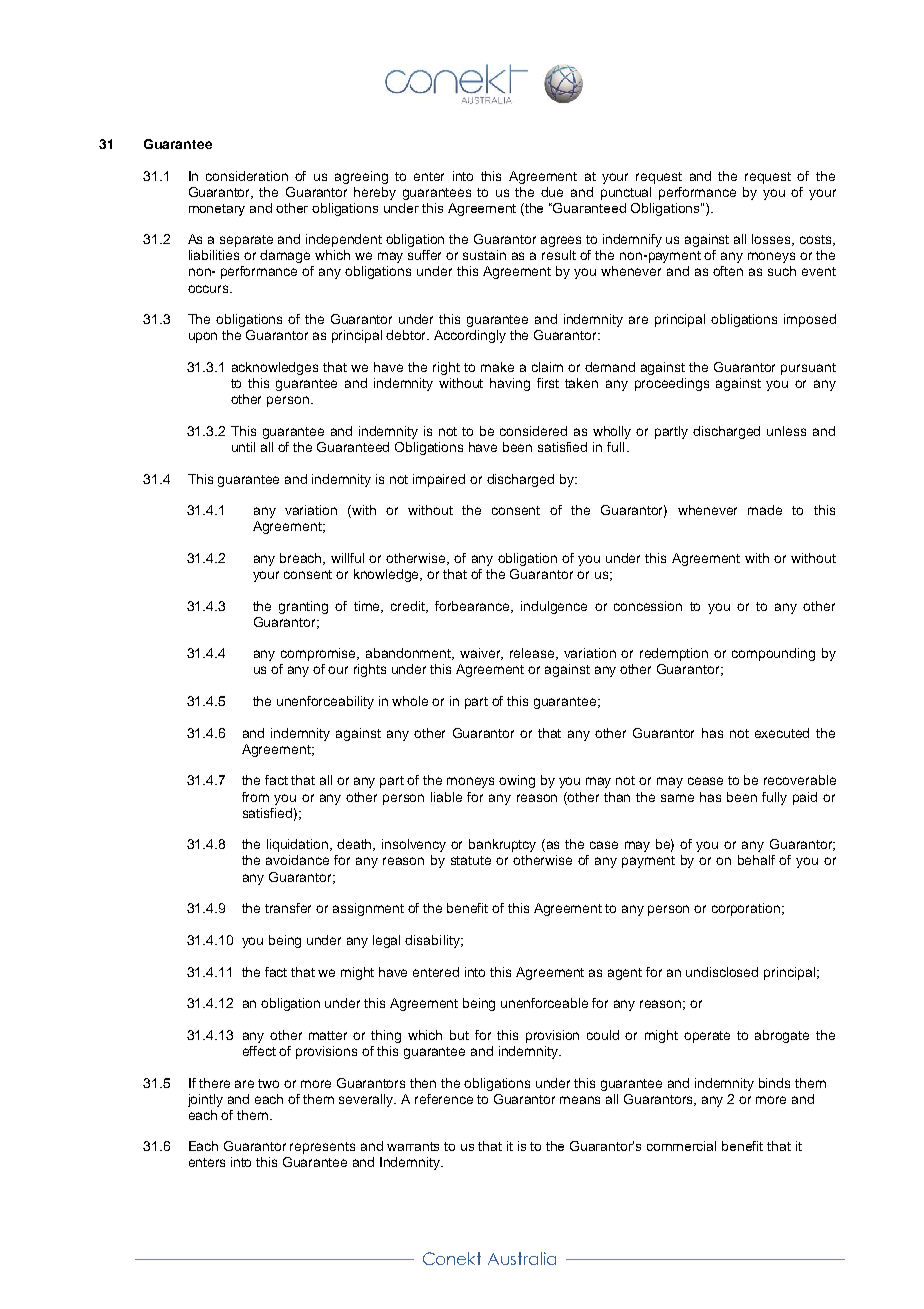 Image resolution: width=924 pixels, height=1309 pixels. I want to click on transfer, so click(288, 908).
